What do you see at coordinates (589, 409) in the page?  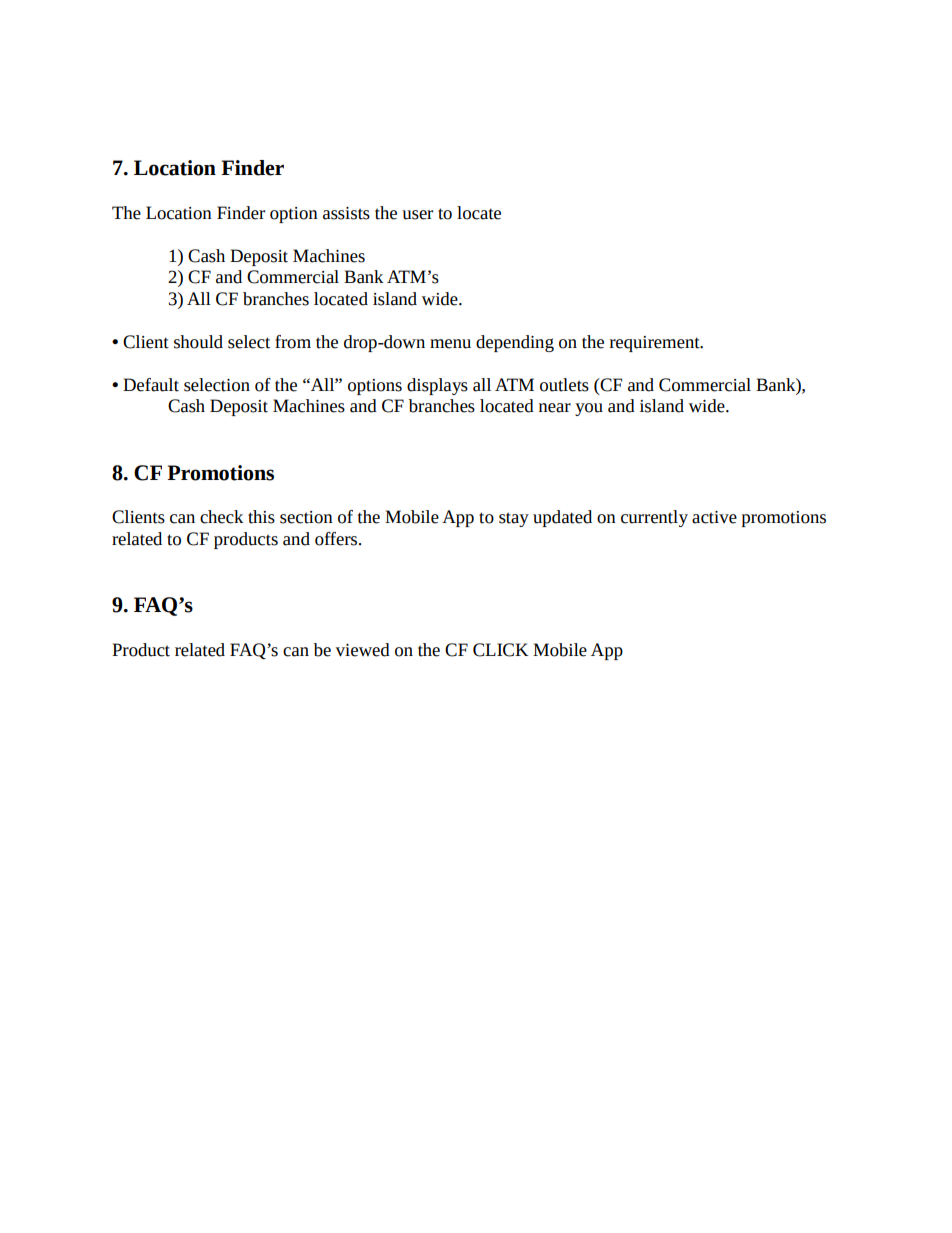 I see `you` at bounding box center [589, 409].
